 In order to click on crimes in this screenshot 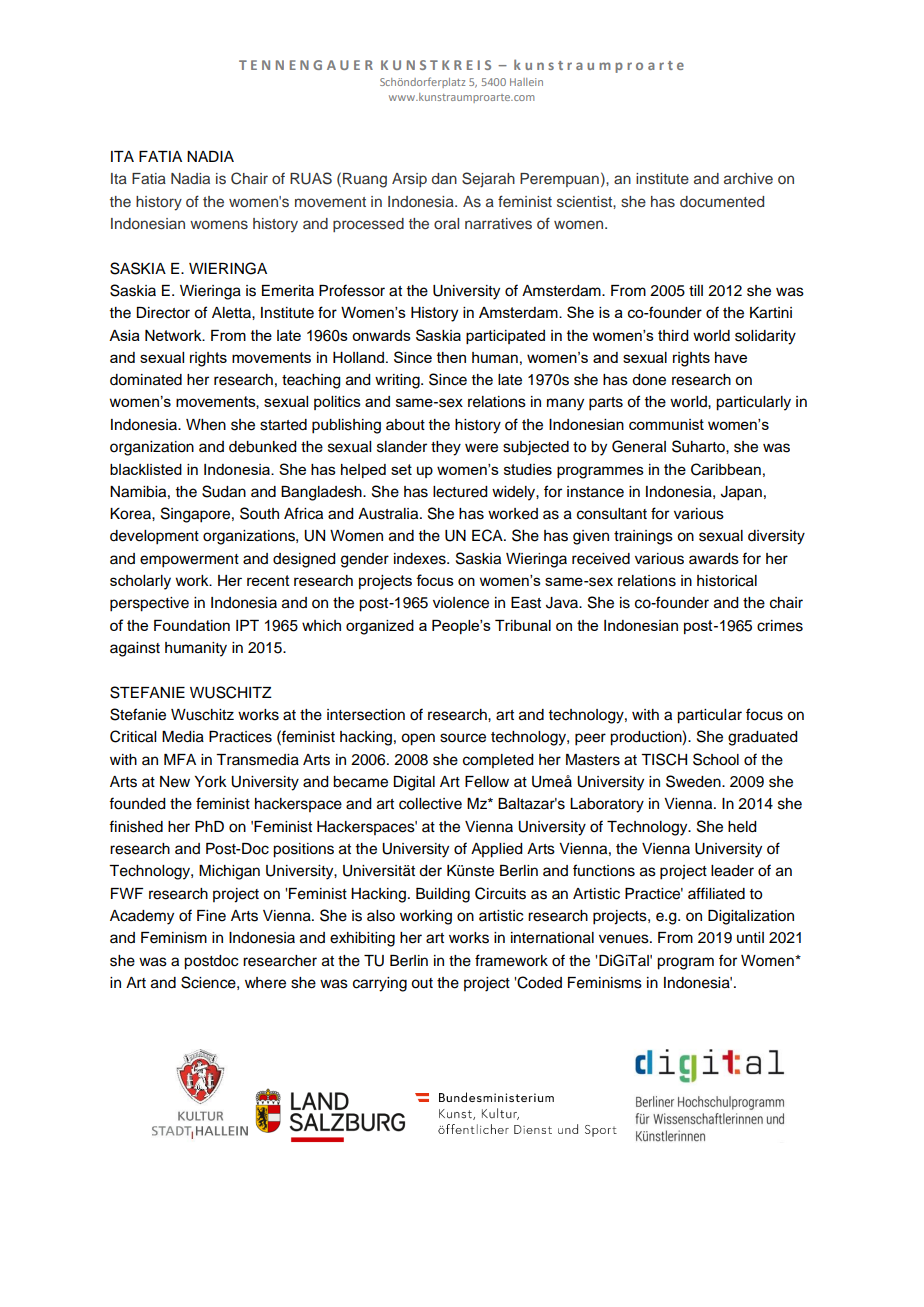, I will do `click(780, 626)`.
